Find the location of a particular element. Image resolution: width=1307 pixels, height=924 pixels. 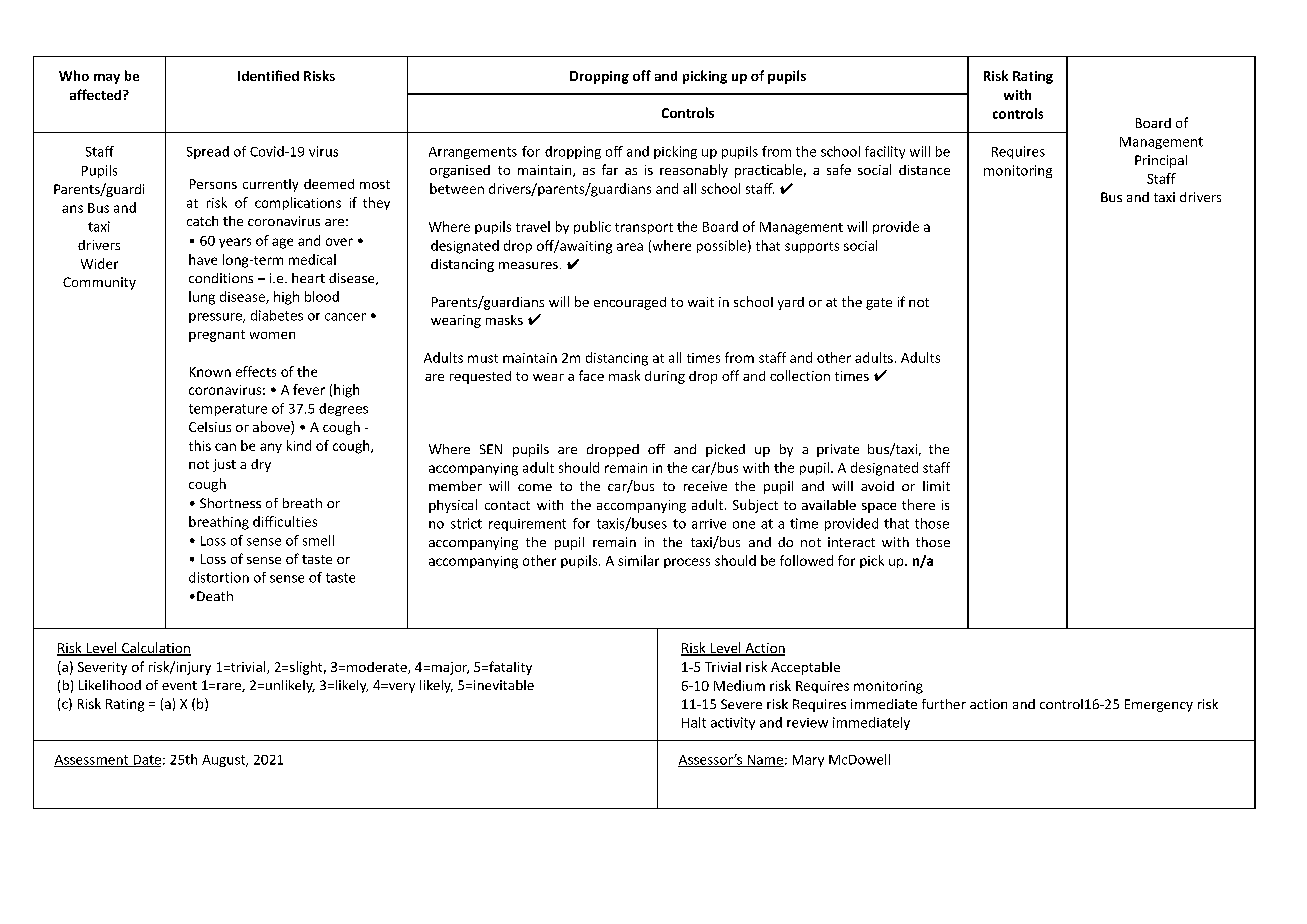

August is located at coordinates (225, 761).
